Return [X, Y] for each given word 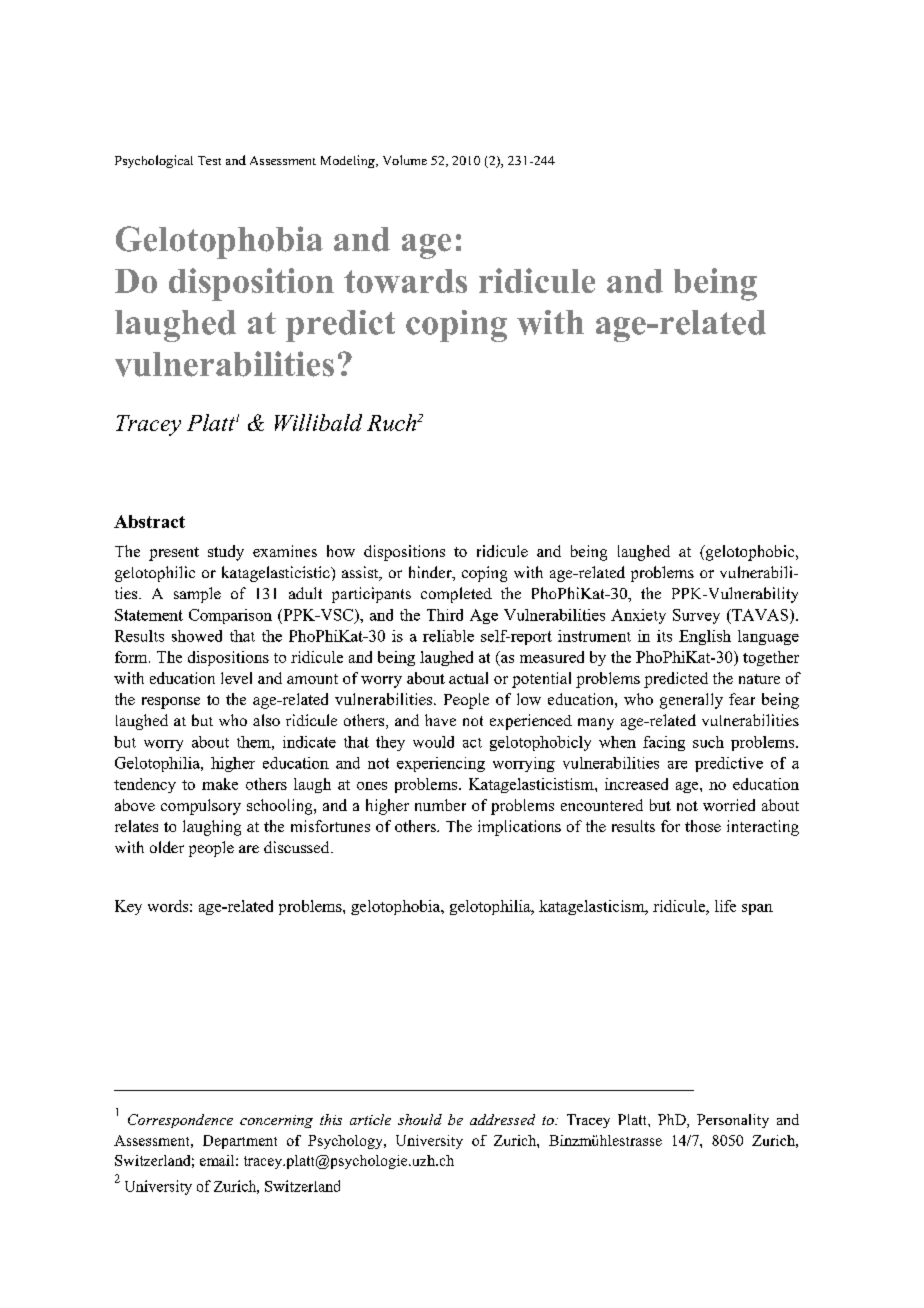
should [420, 1119]
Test [209, 160]
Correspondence [180, 1121]
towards [405, 281]
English [705, 637]
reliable [448, 636]
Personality [733, 1121]
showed [197, 636]
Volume [405, 160]
